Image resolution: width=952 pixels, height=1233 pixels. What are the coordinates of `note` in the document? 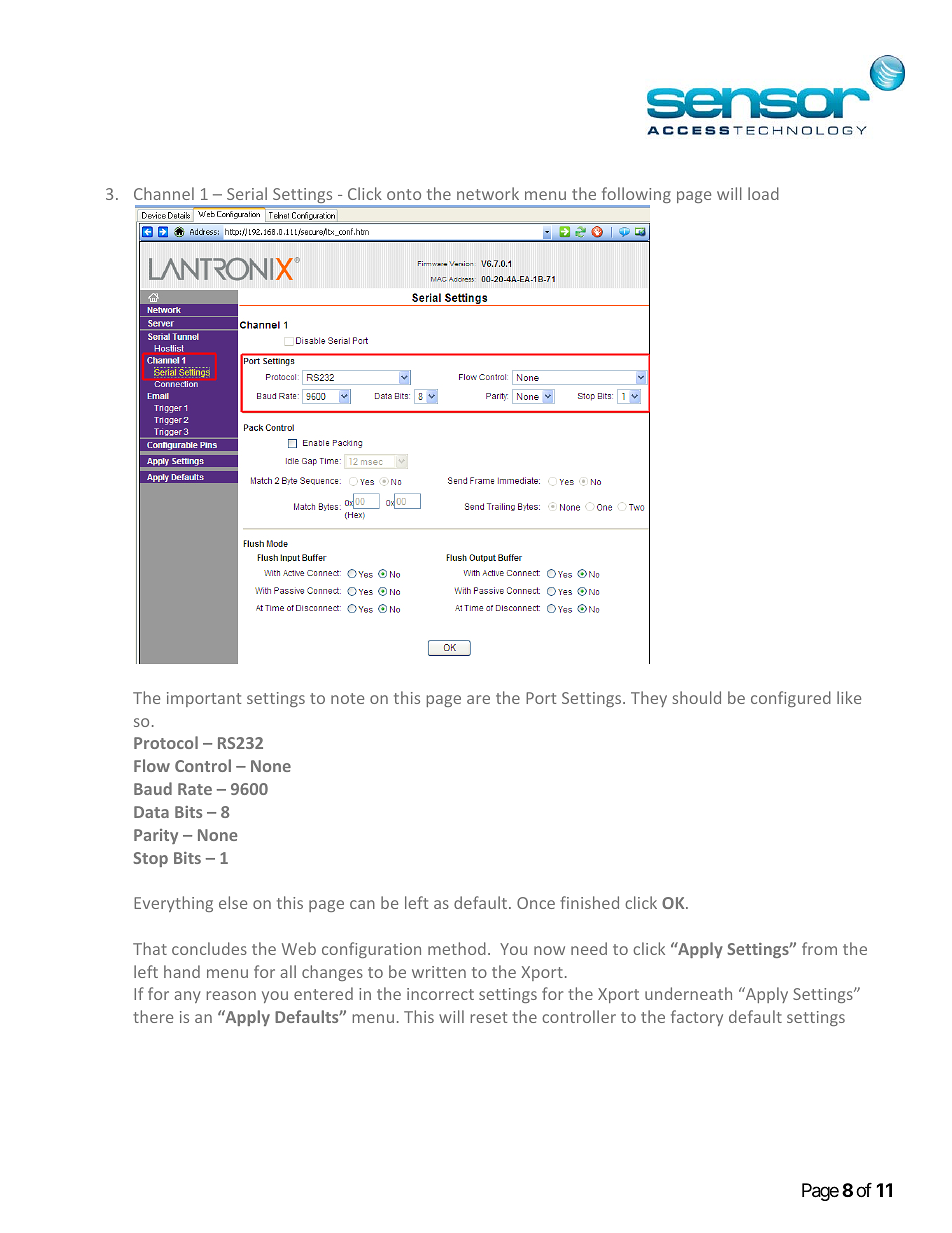 It's located at (347, 698).
